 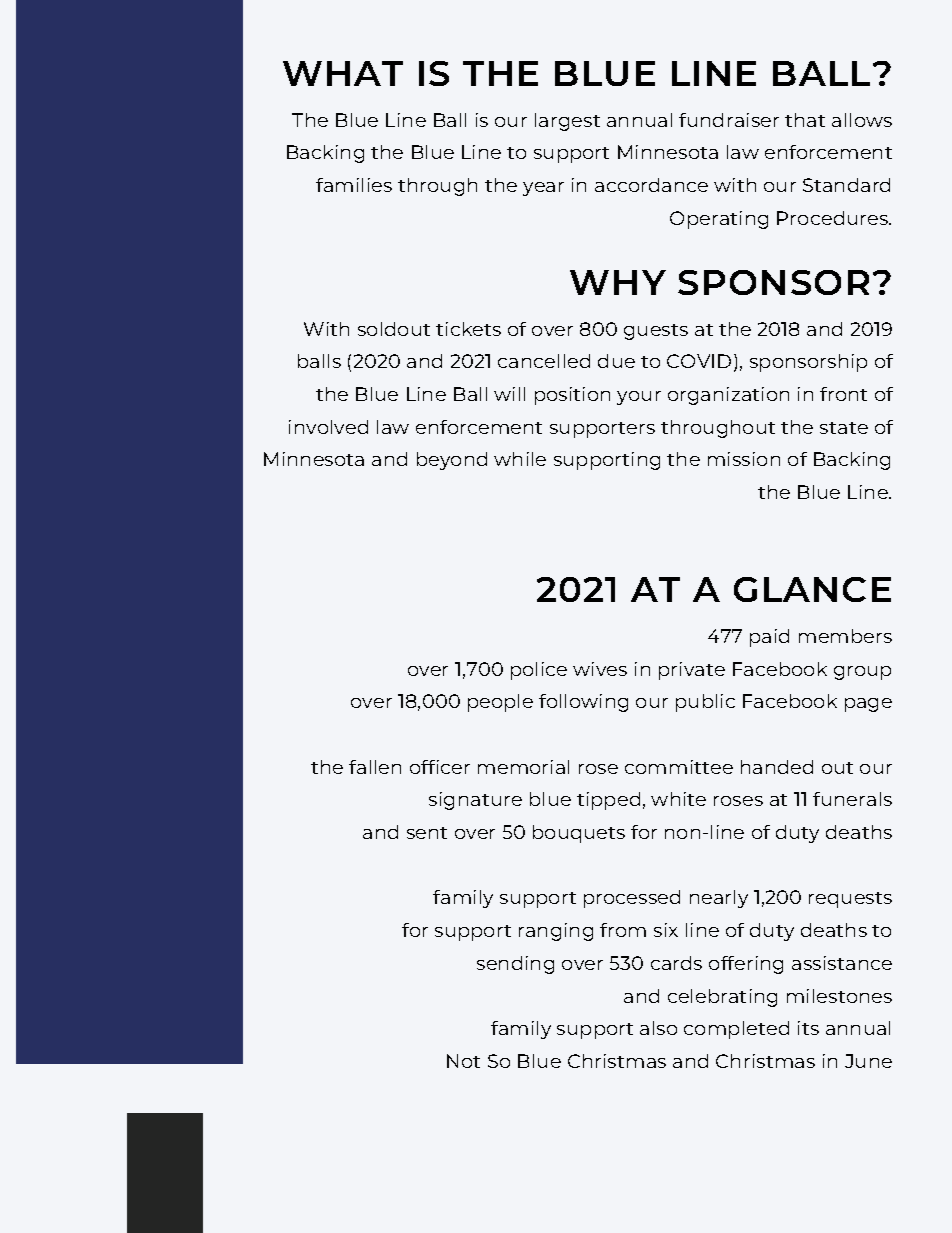 What do you see at coordinates (463, 1061) in the screenshot?
I see `Not` at bounding box center [463, 1061].
